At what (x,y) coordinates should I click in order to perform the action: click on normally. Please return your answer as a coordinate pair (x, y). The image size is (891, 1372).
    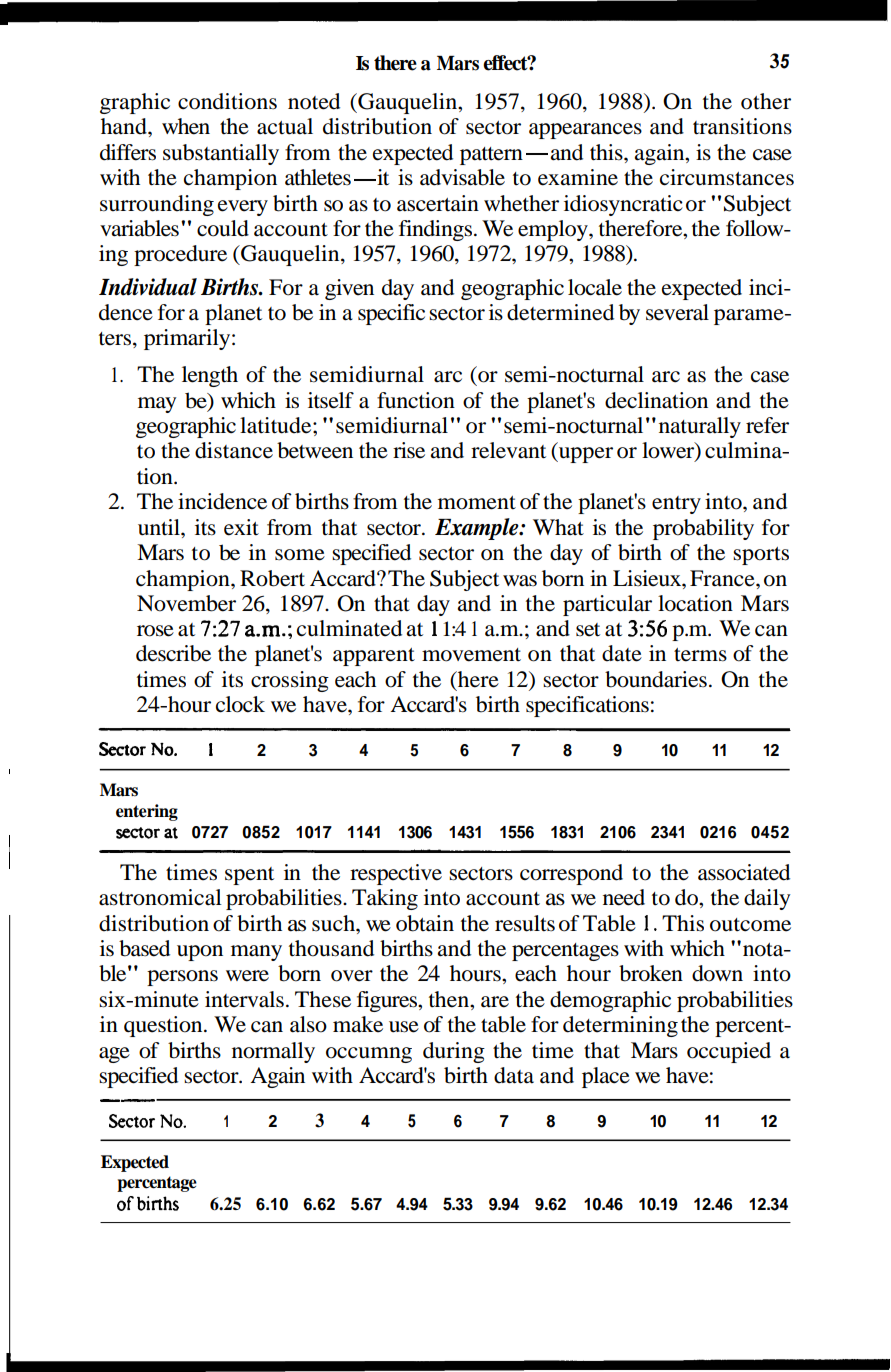
    Looking at the image, I should click on (273, 1052).
